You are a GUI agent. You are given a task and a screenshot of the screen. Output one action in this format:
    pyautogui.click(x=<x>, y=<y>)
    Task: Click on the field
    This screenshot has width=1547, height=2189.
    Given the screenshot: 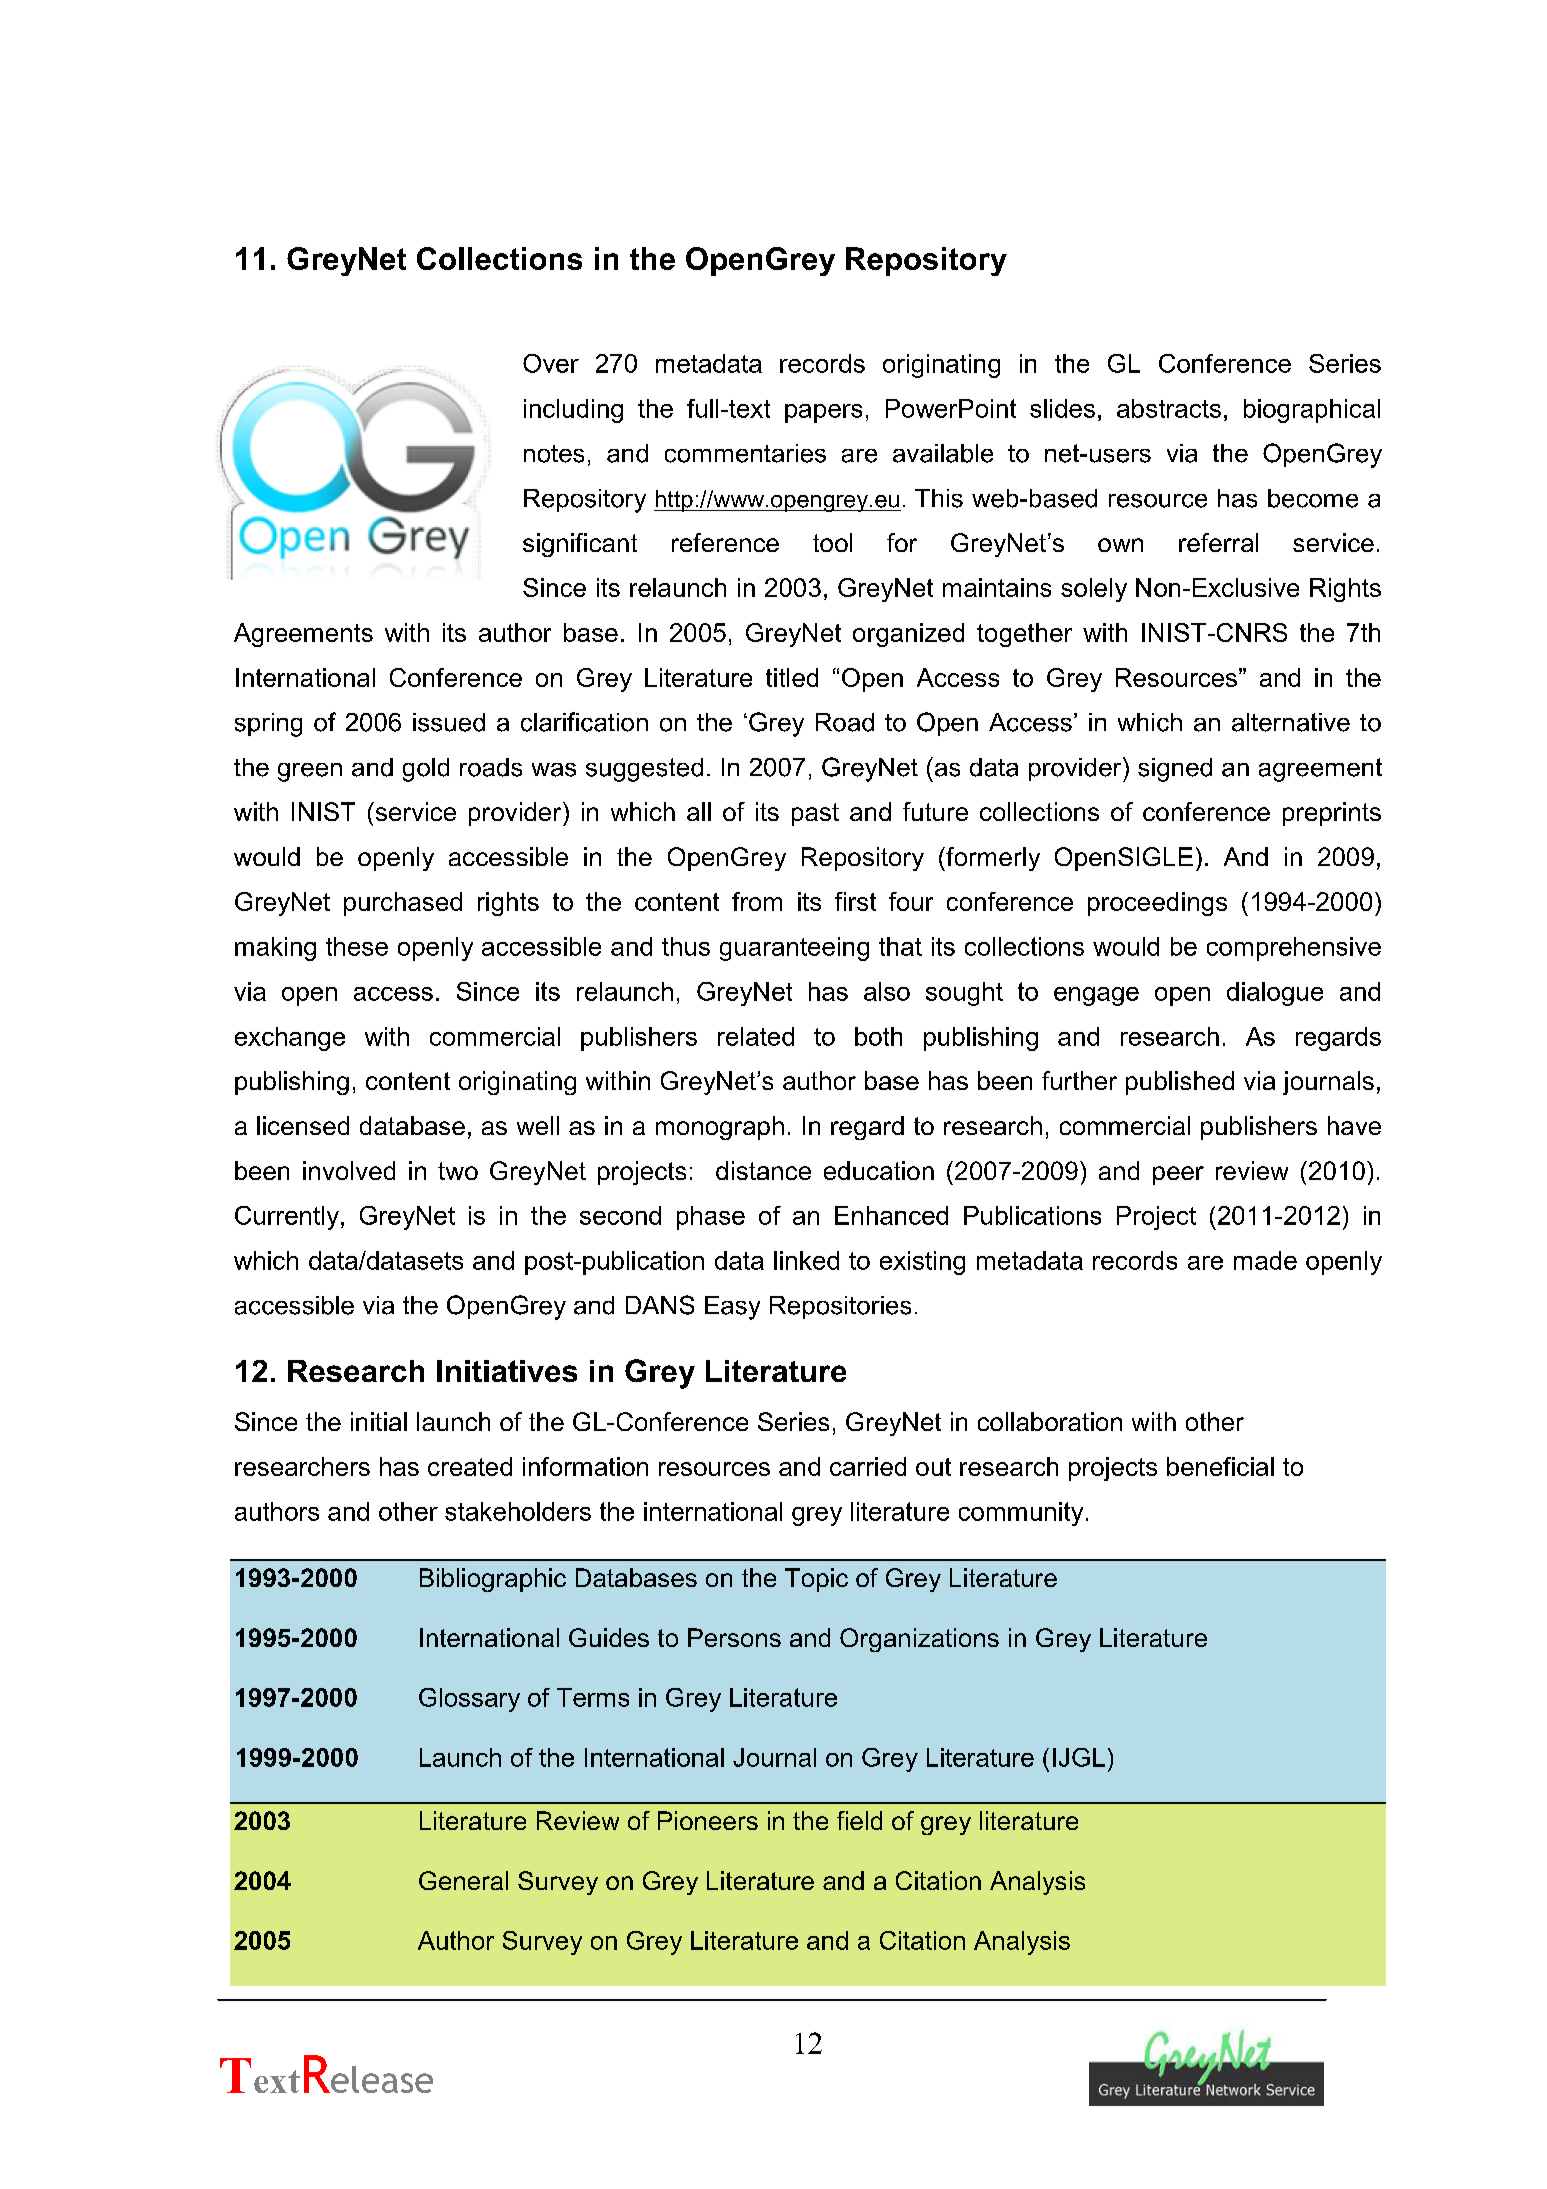 What is the action you would take?
    pyautogui.click(x=859, y=1820)
